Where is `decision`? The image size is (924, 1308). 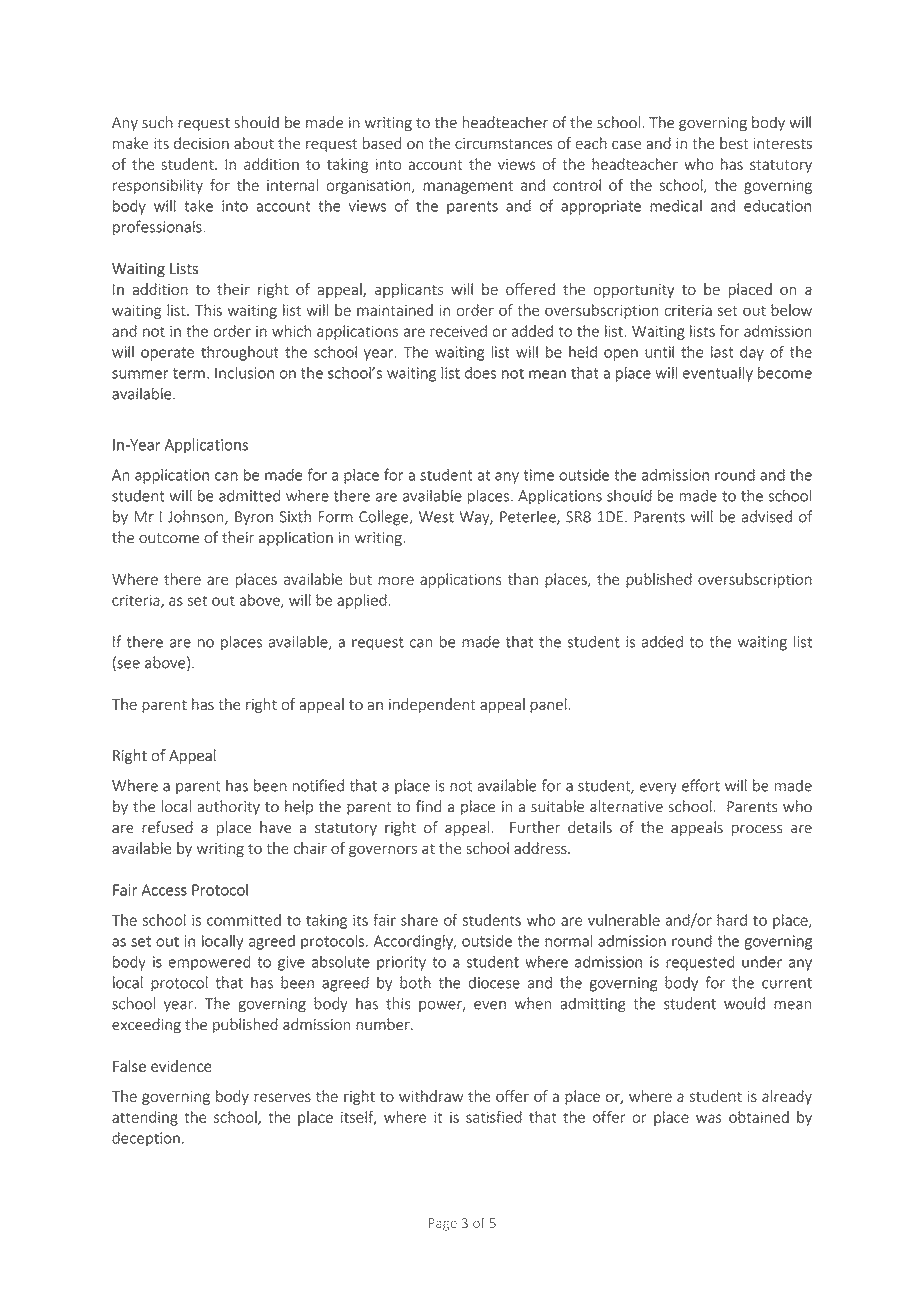 decision is located at coordinates (201, 143).
